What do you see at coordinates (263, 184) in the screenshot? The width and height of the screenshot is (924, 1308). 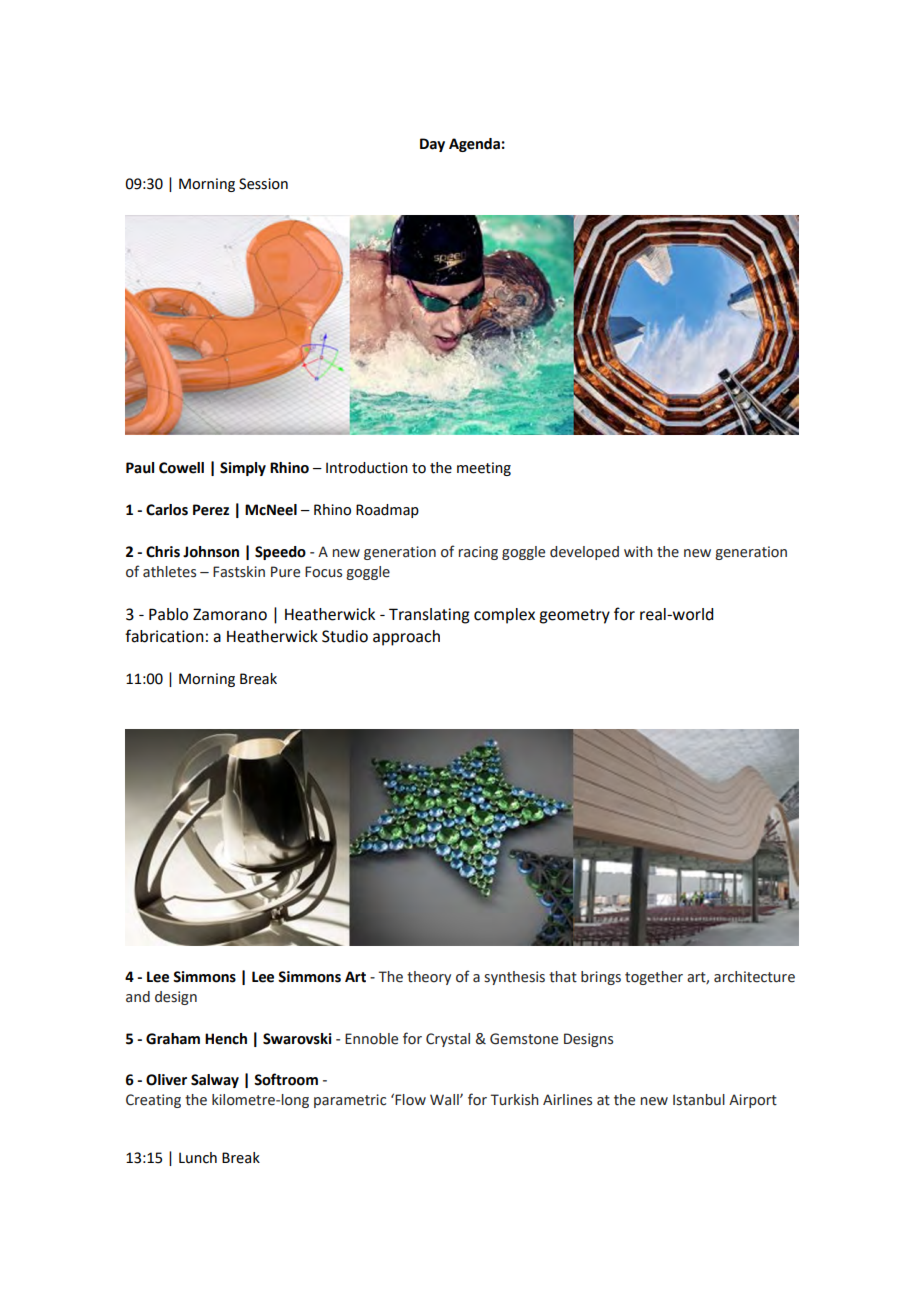 I see `Session` at bounding box center [263, 184].
